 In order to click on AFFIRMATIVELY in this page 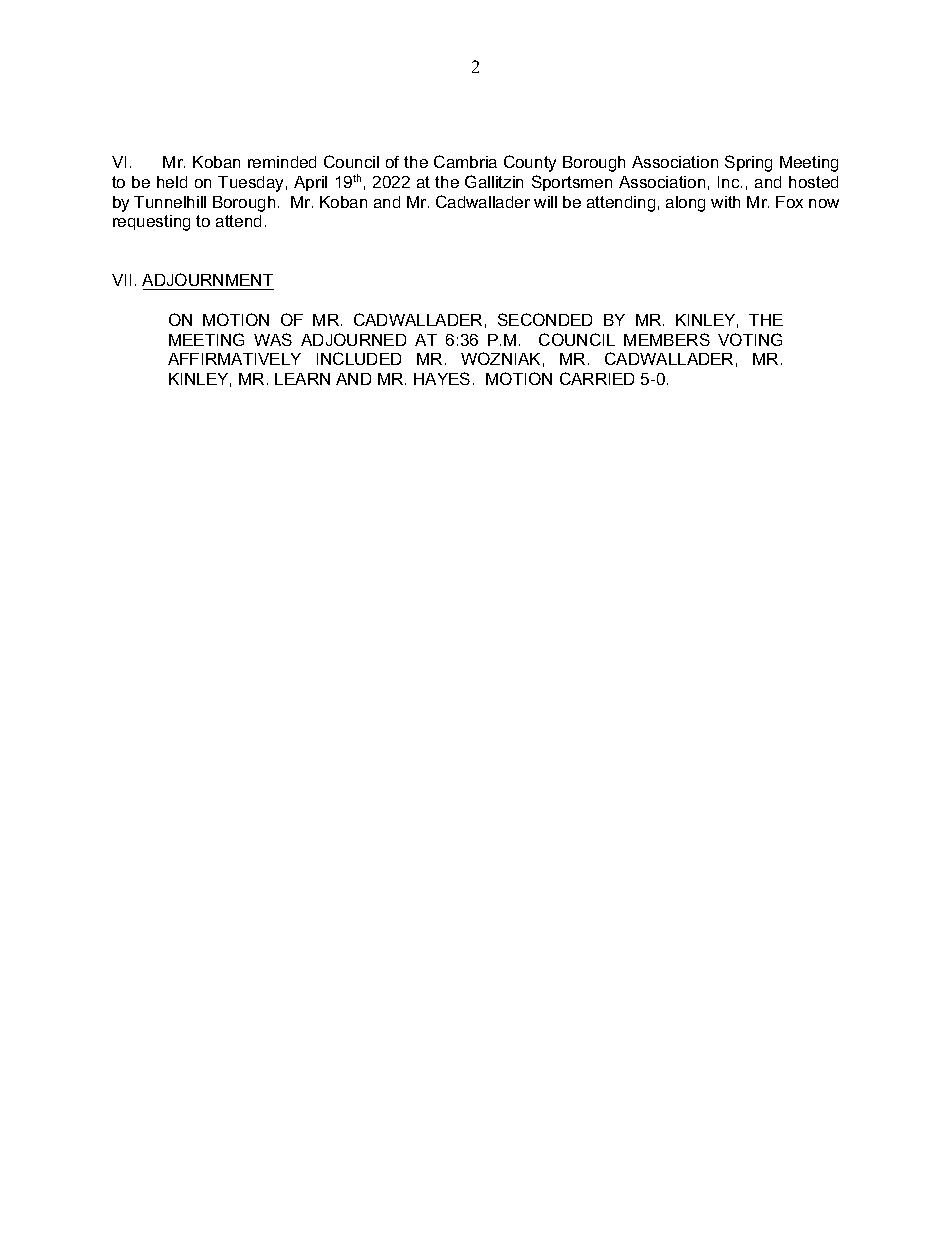, I will do `click(234, 359)`.
